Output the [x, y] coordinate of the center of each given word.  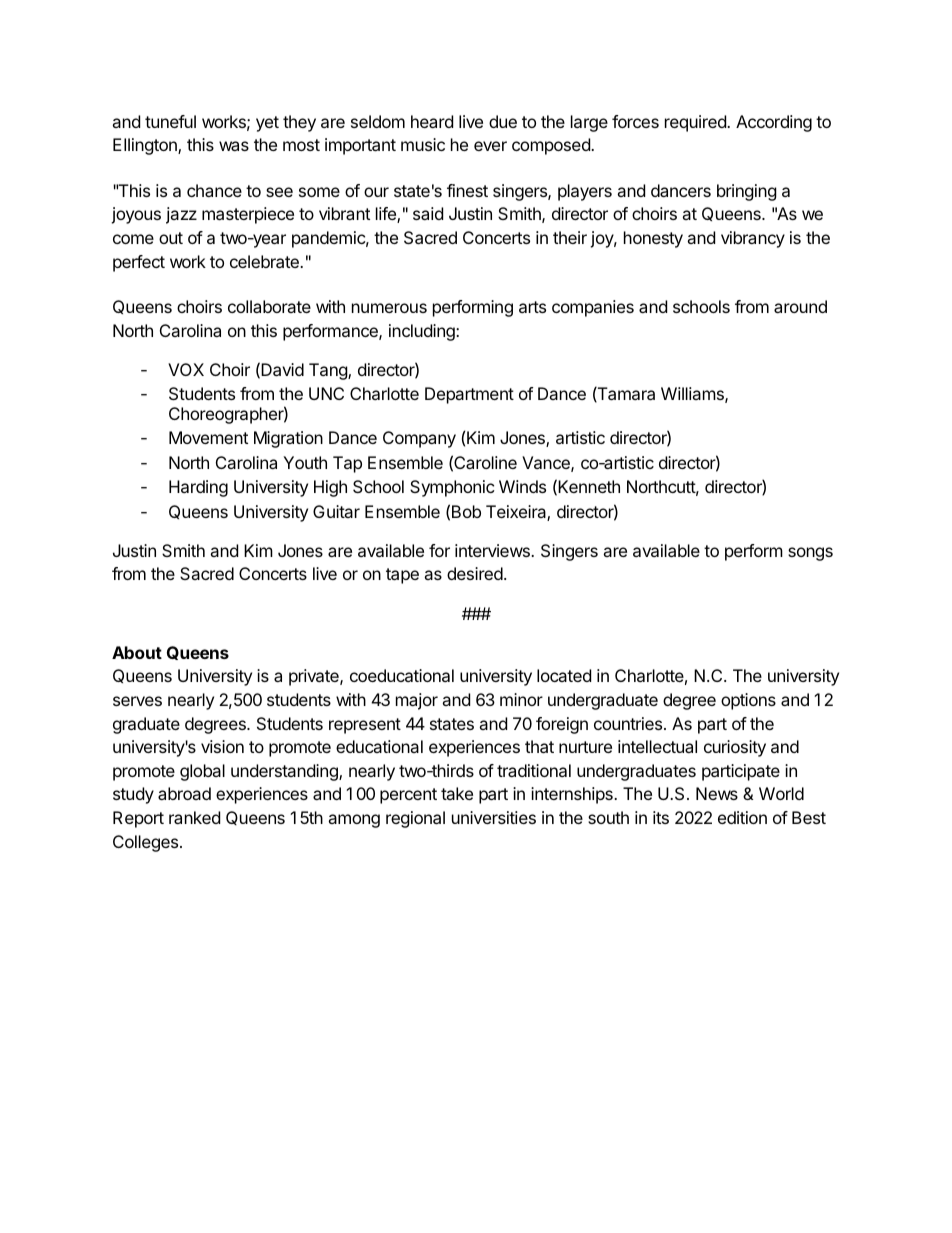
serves [137, 701]
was [234, 146]
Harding [198, 488]
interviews [493, 550]
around [800, 306]
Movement [208, 437]
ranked [194, 817]
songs [810, 554]
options [748, 701]
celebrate [265, 261]
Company [419, 439]
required [696, 123]
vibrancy [753, 239]
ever [490, 146]
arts [532, 307]
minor [521, 699]
